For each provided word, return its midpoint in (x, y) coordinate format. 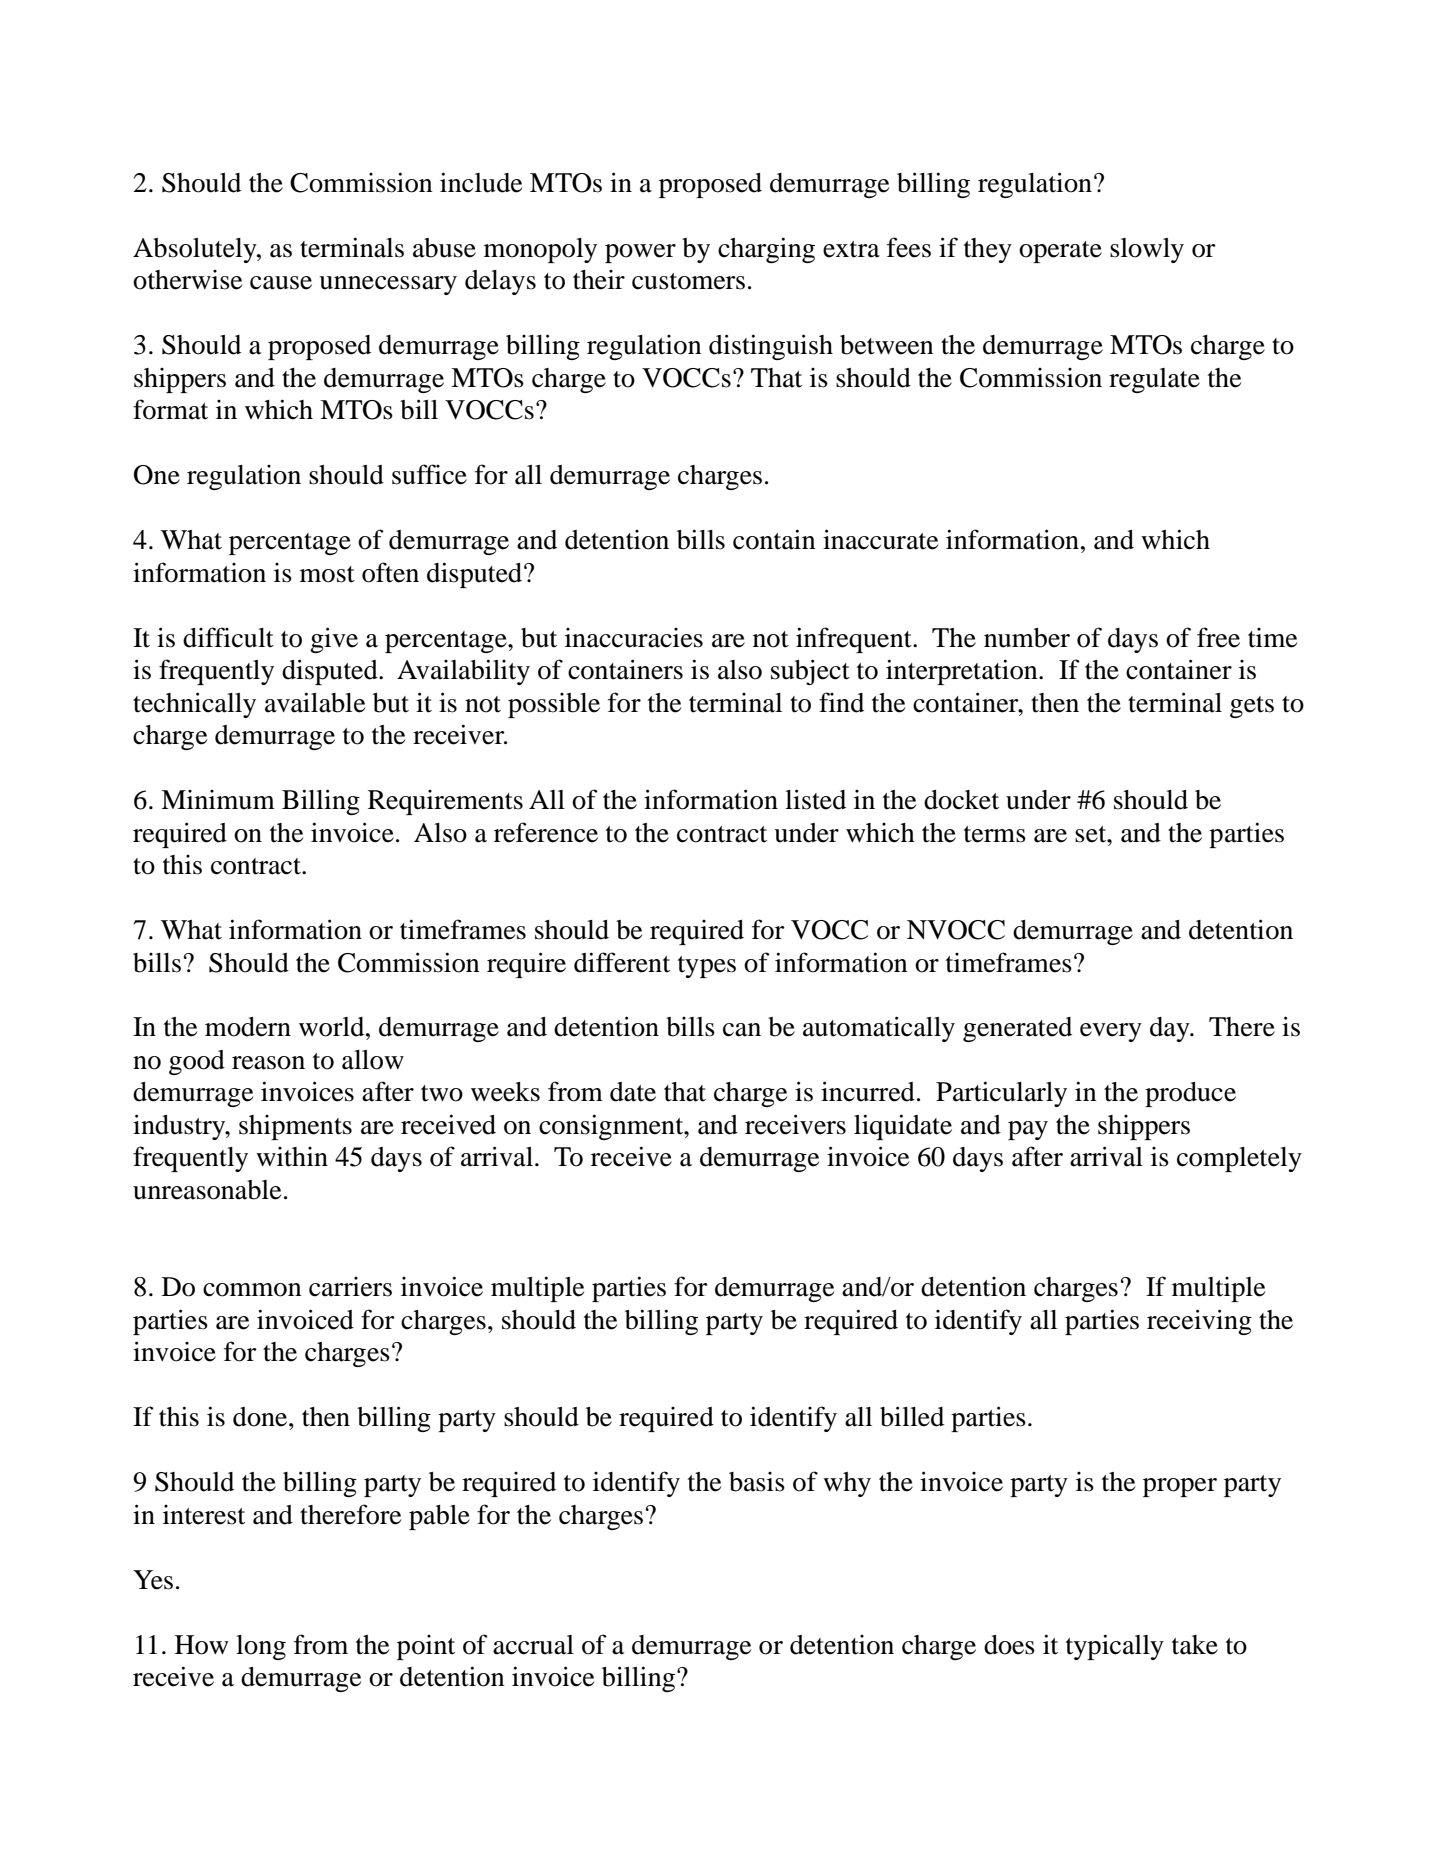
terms (995, 834)
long (261, 1647)
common (252, 1290)
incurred (868, 1091)
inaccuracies (634, 638)
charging (766, 250)
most (327, 574)
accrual (533, 1645)
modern (248, 1027)
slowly (1147, 250)
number (1027, 638)
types (707, 967)
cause (281, 283)
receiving (1199, 1322)
